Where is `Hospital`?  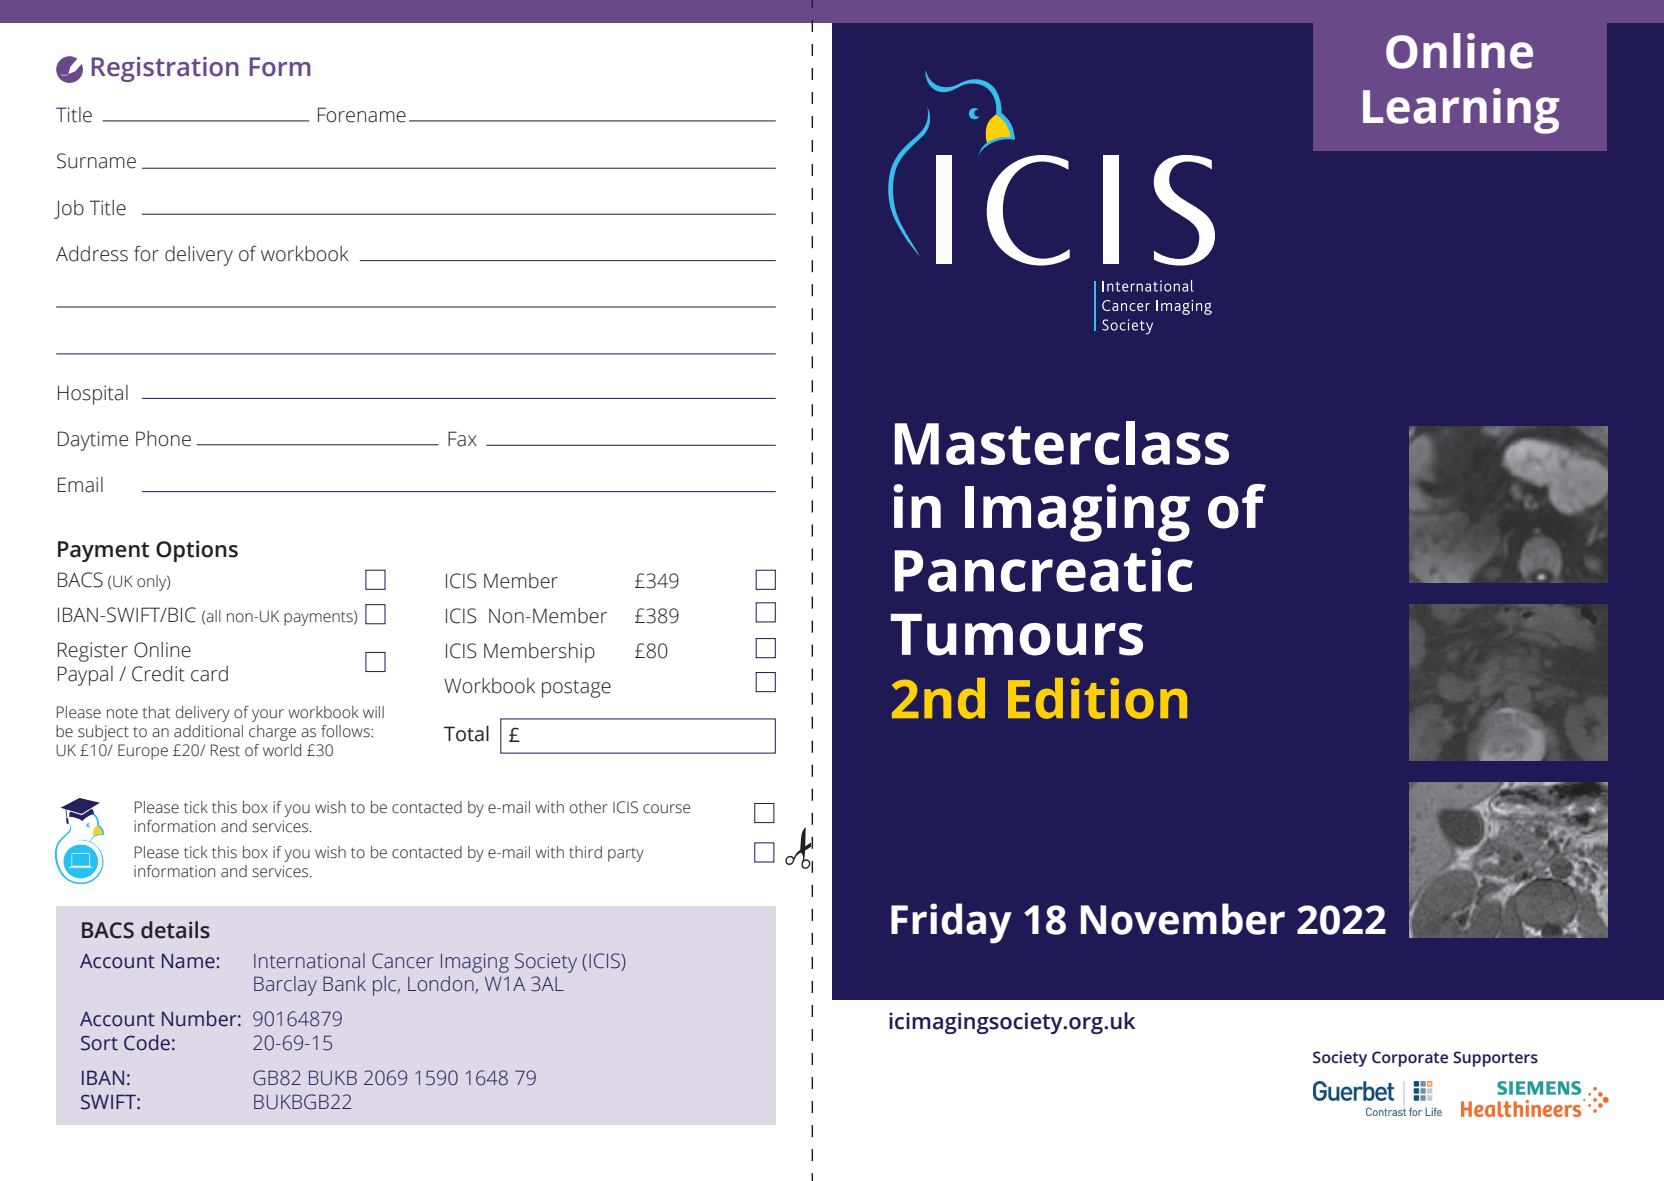
Hospital is located at coordinates (93, 395).
